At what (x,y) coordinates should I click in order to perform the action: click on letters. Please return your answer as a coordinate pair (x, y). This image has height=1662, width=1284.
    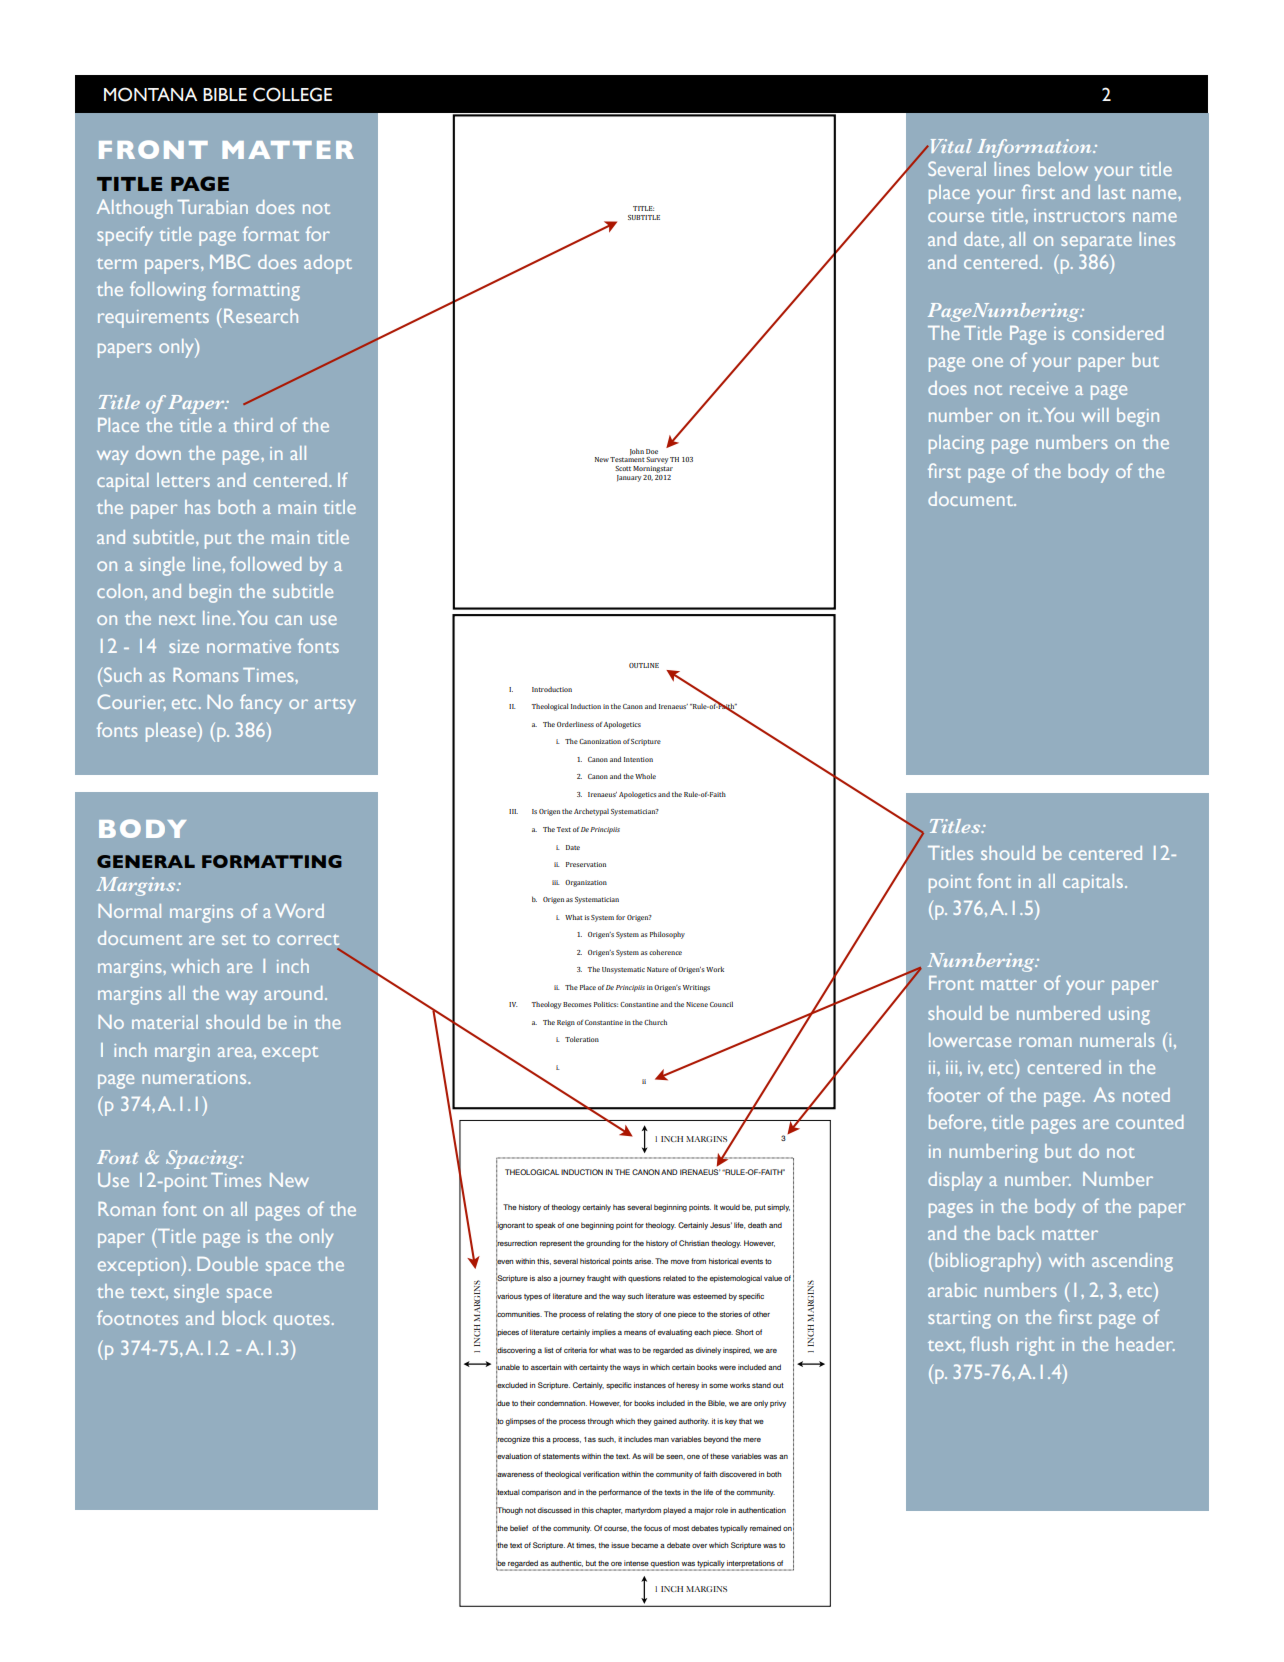
    Looking at the image, I should click on (183, 480).
